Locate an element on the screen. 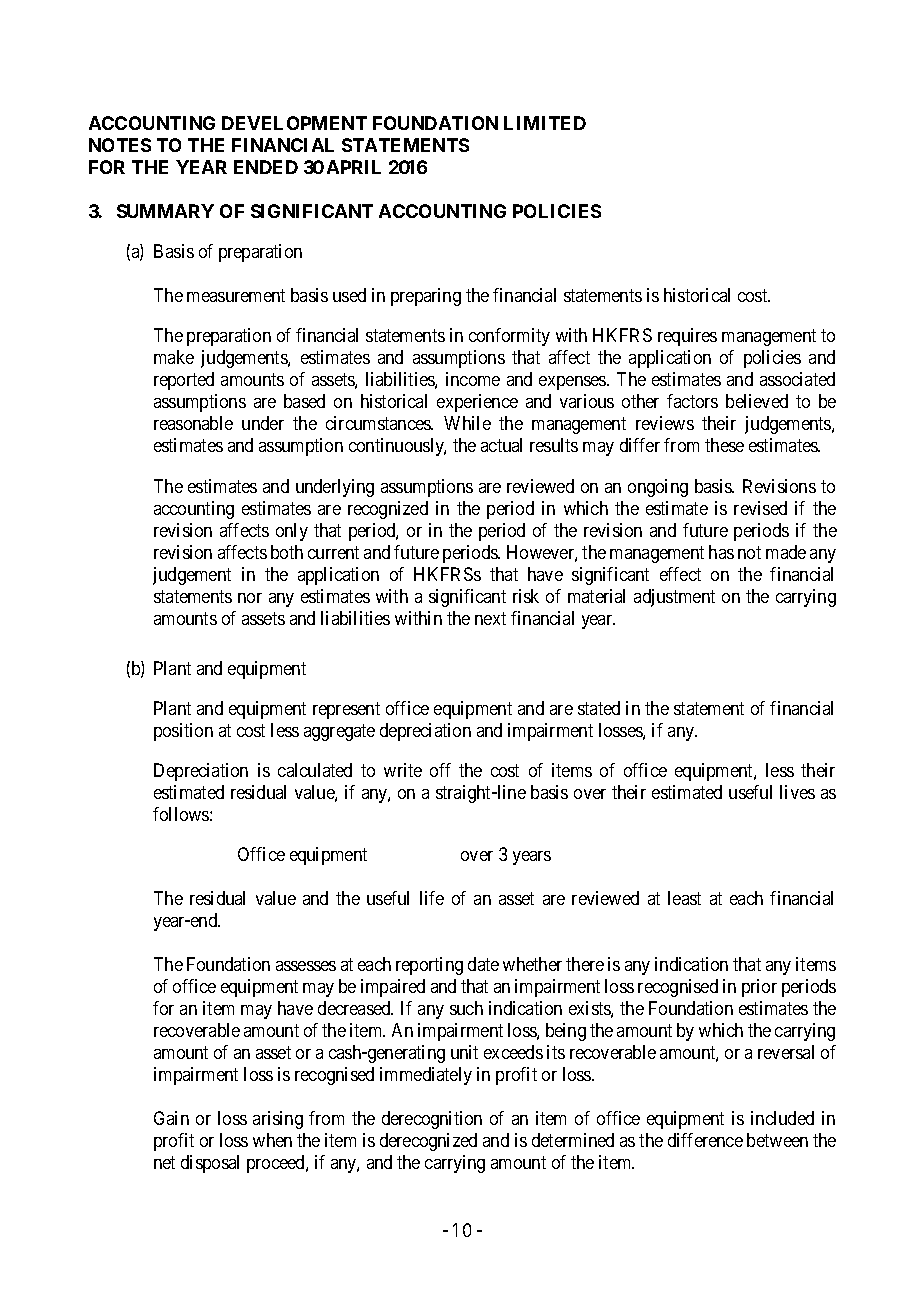  LIMITED is located at coordinates (545, 123).
